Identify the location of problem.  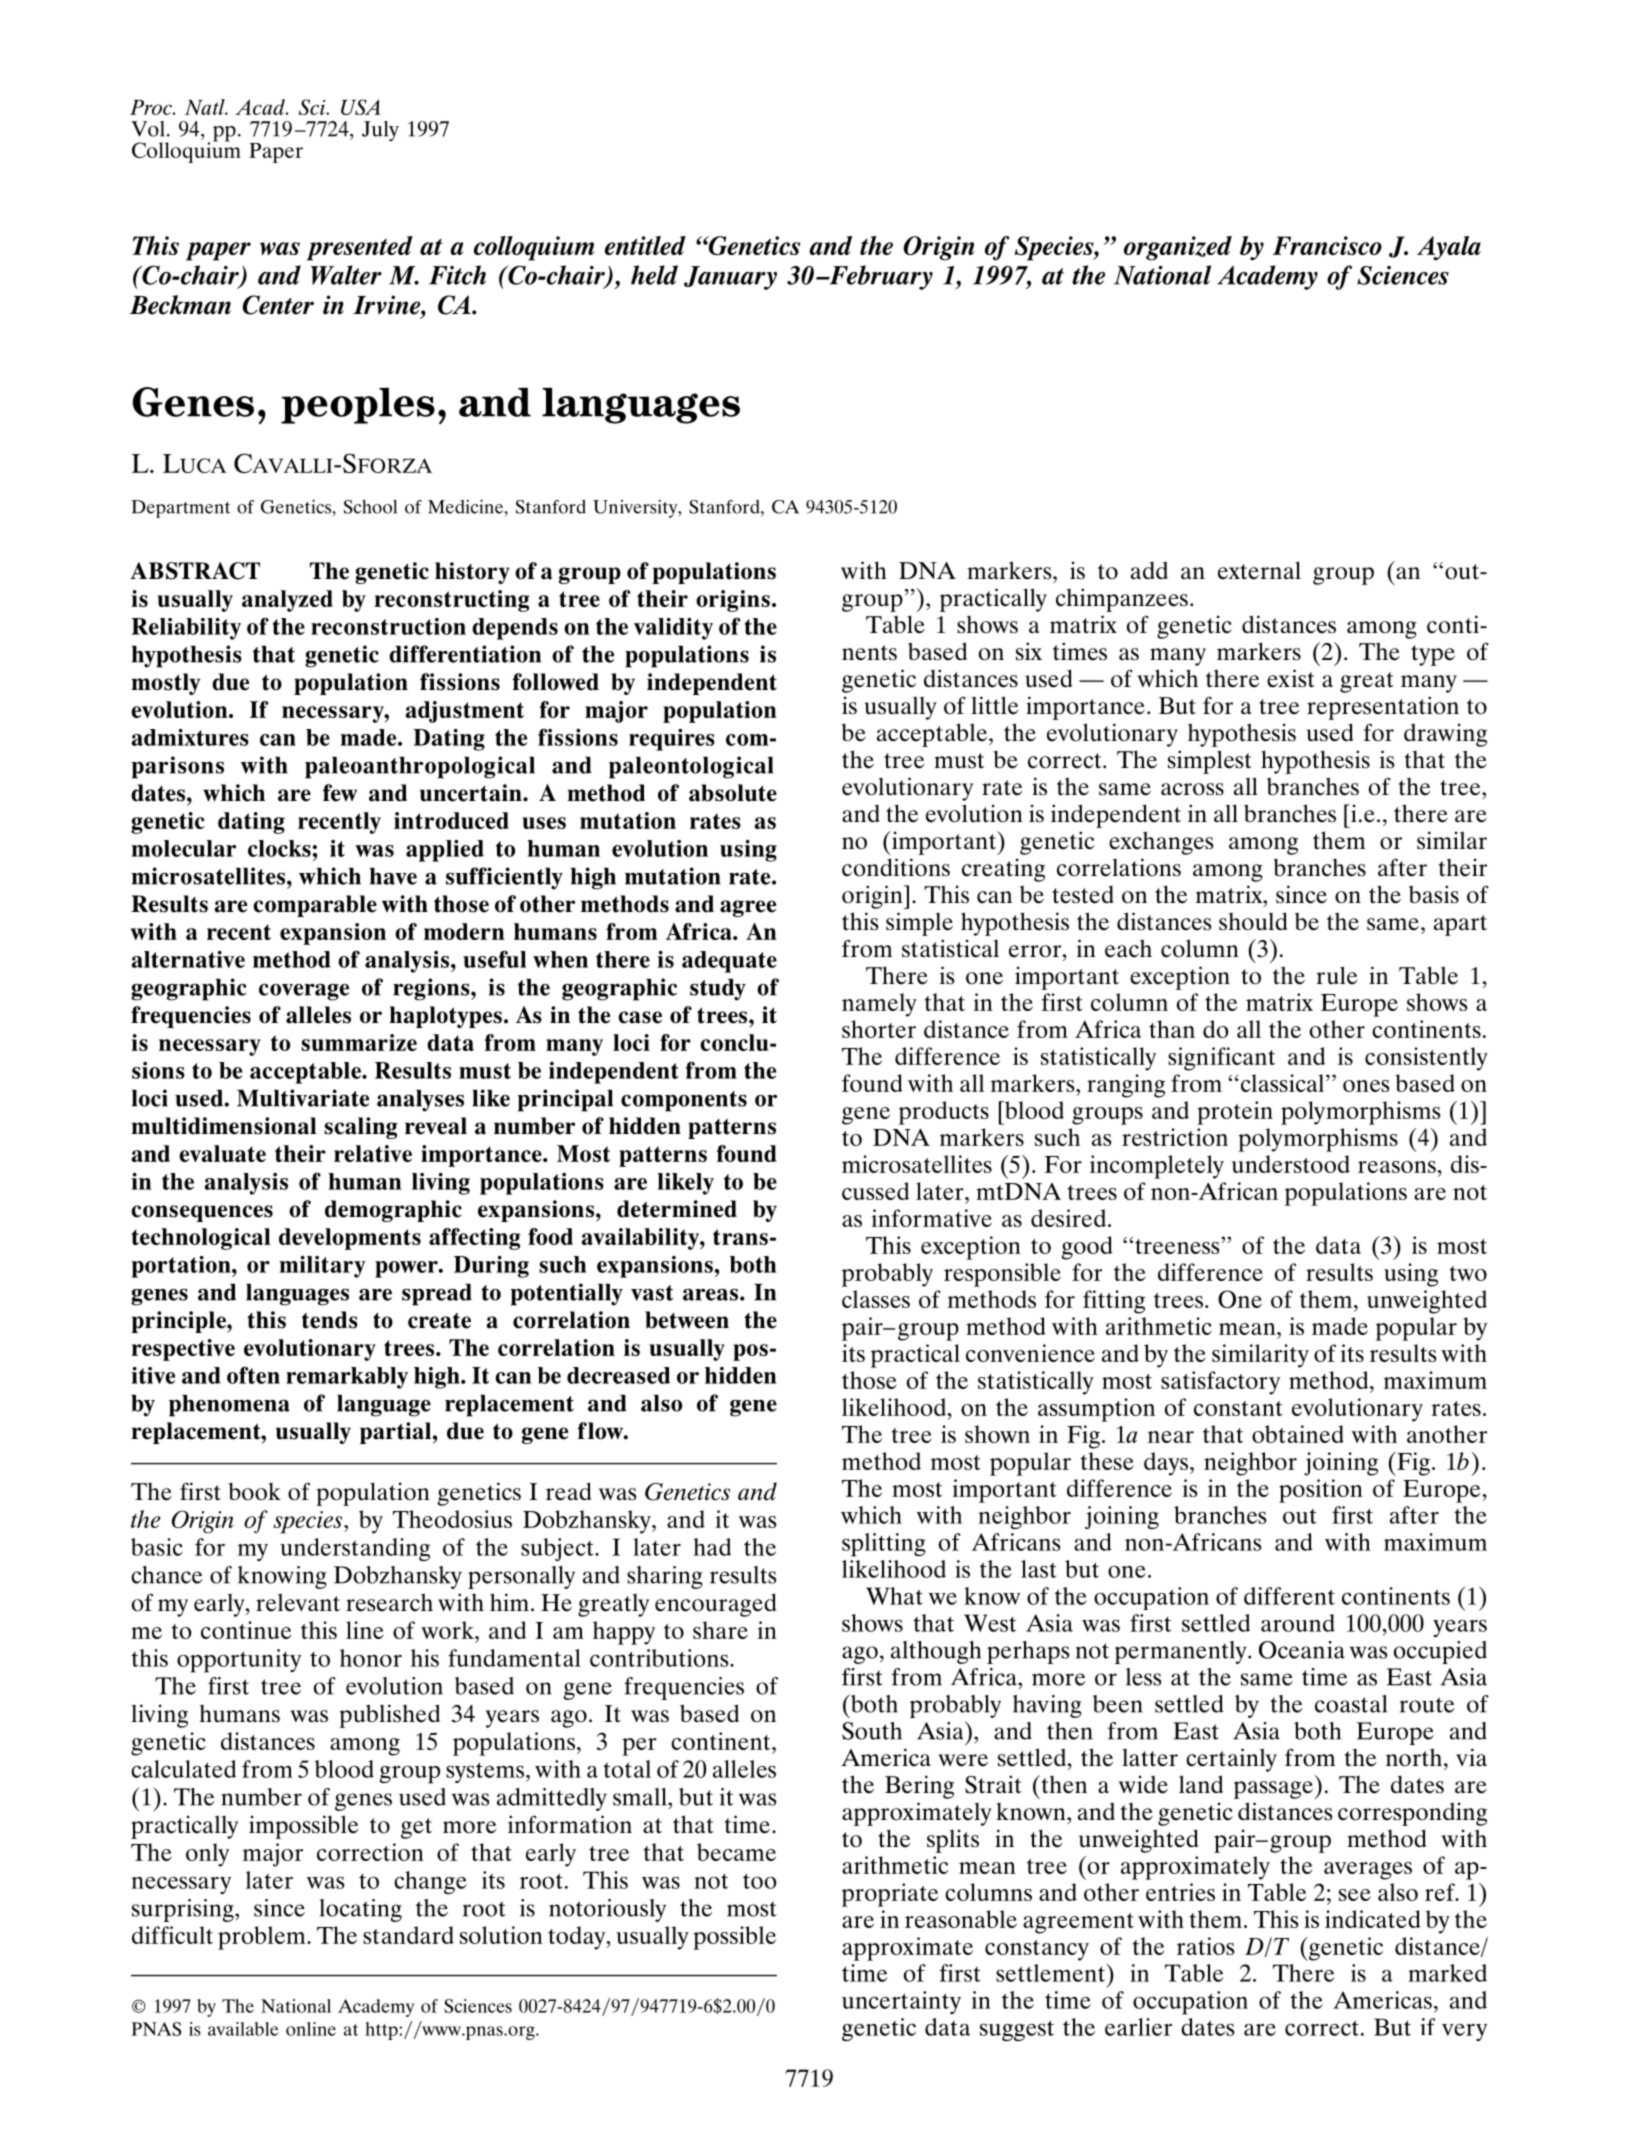
(263, 1938).
